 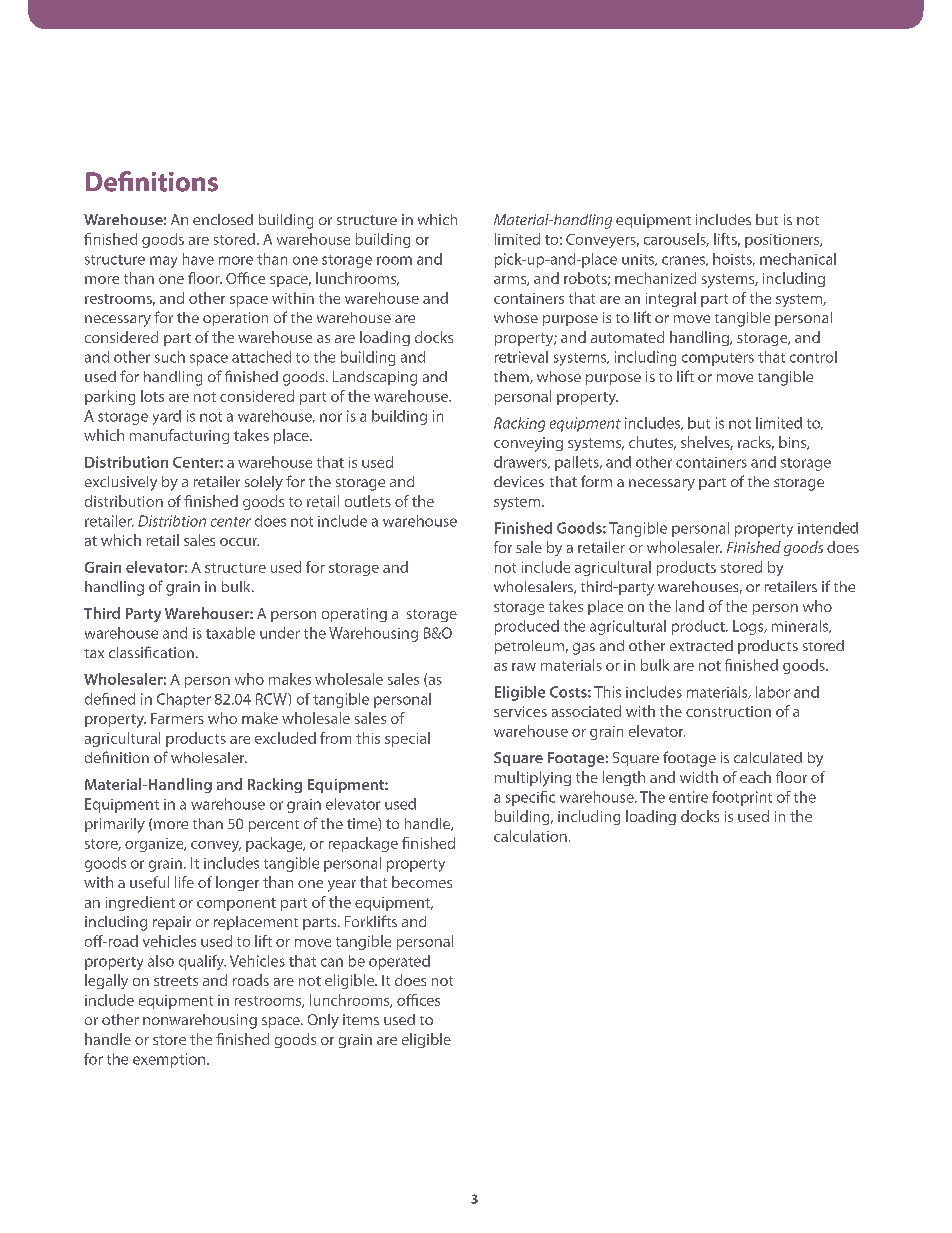 I want to click on exemption, so click(x=170, y=1060).
